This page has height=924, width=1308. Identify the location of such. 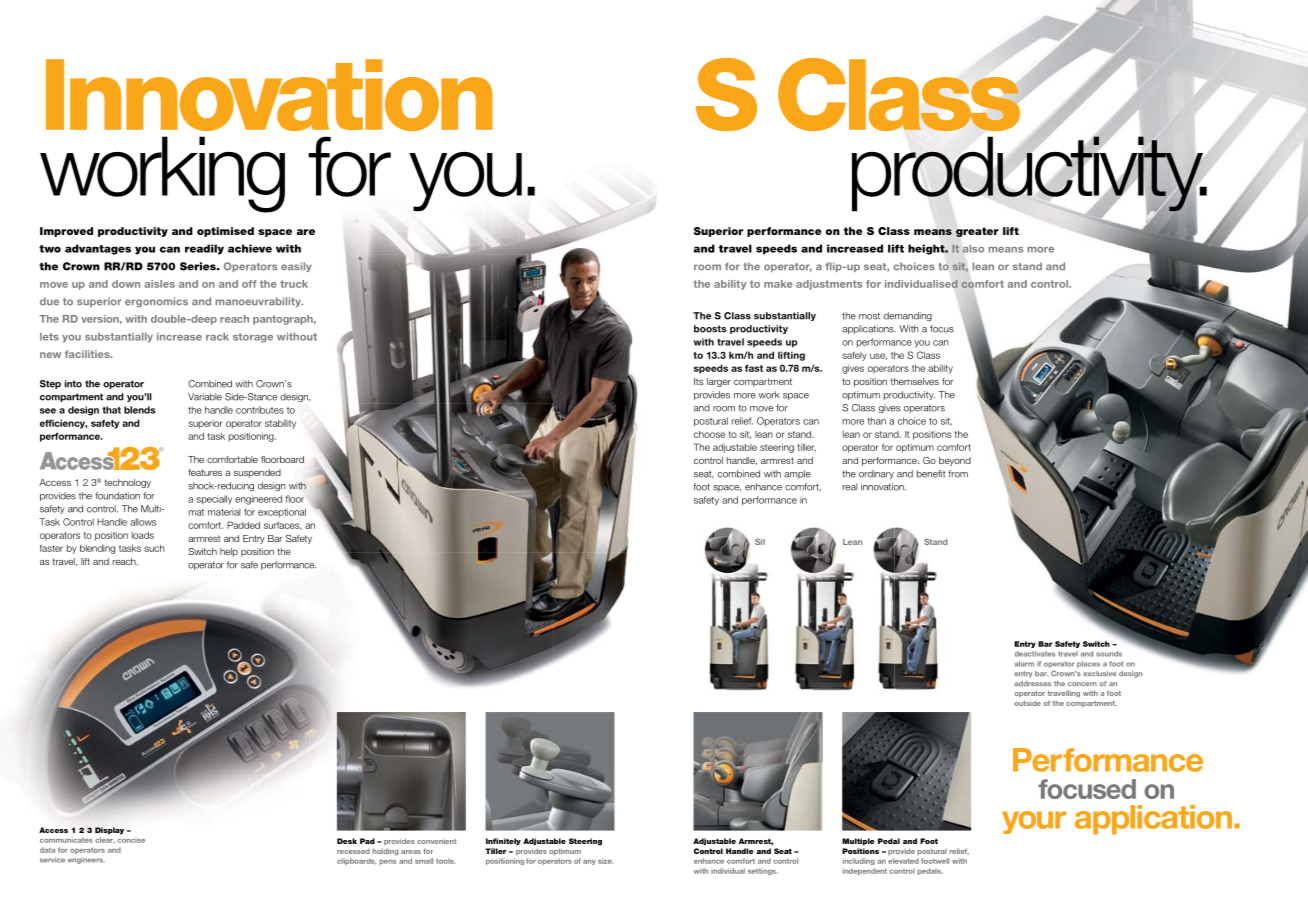
(154, 548).
